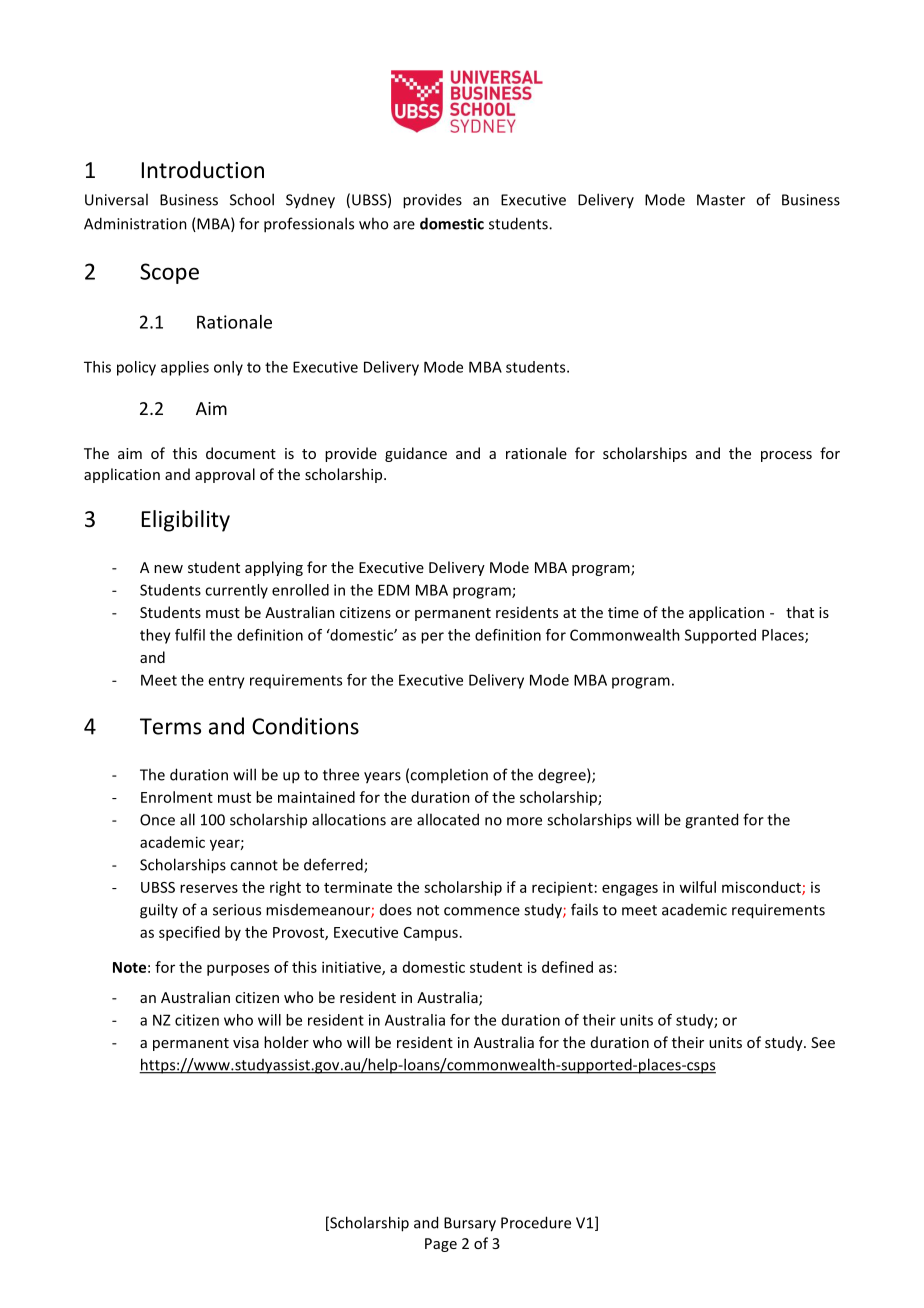  I want to click on Introduction, so click(203, 170).
